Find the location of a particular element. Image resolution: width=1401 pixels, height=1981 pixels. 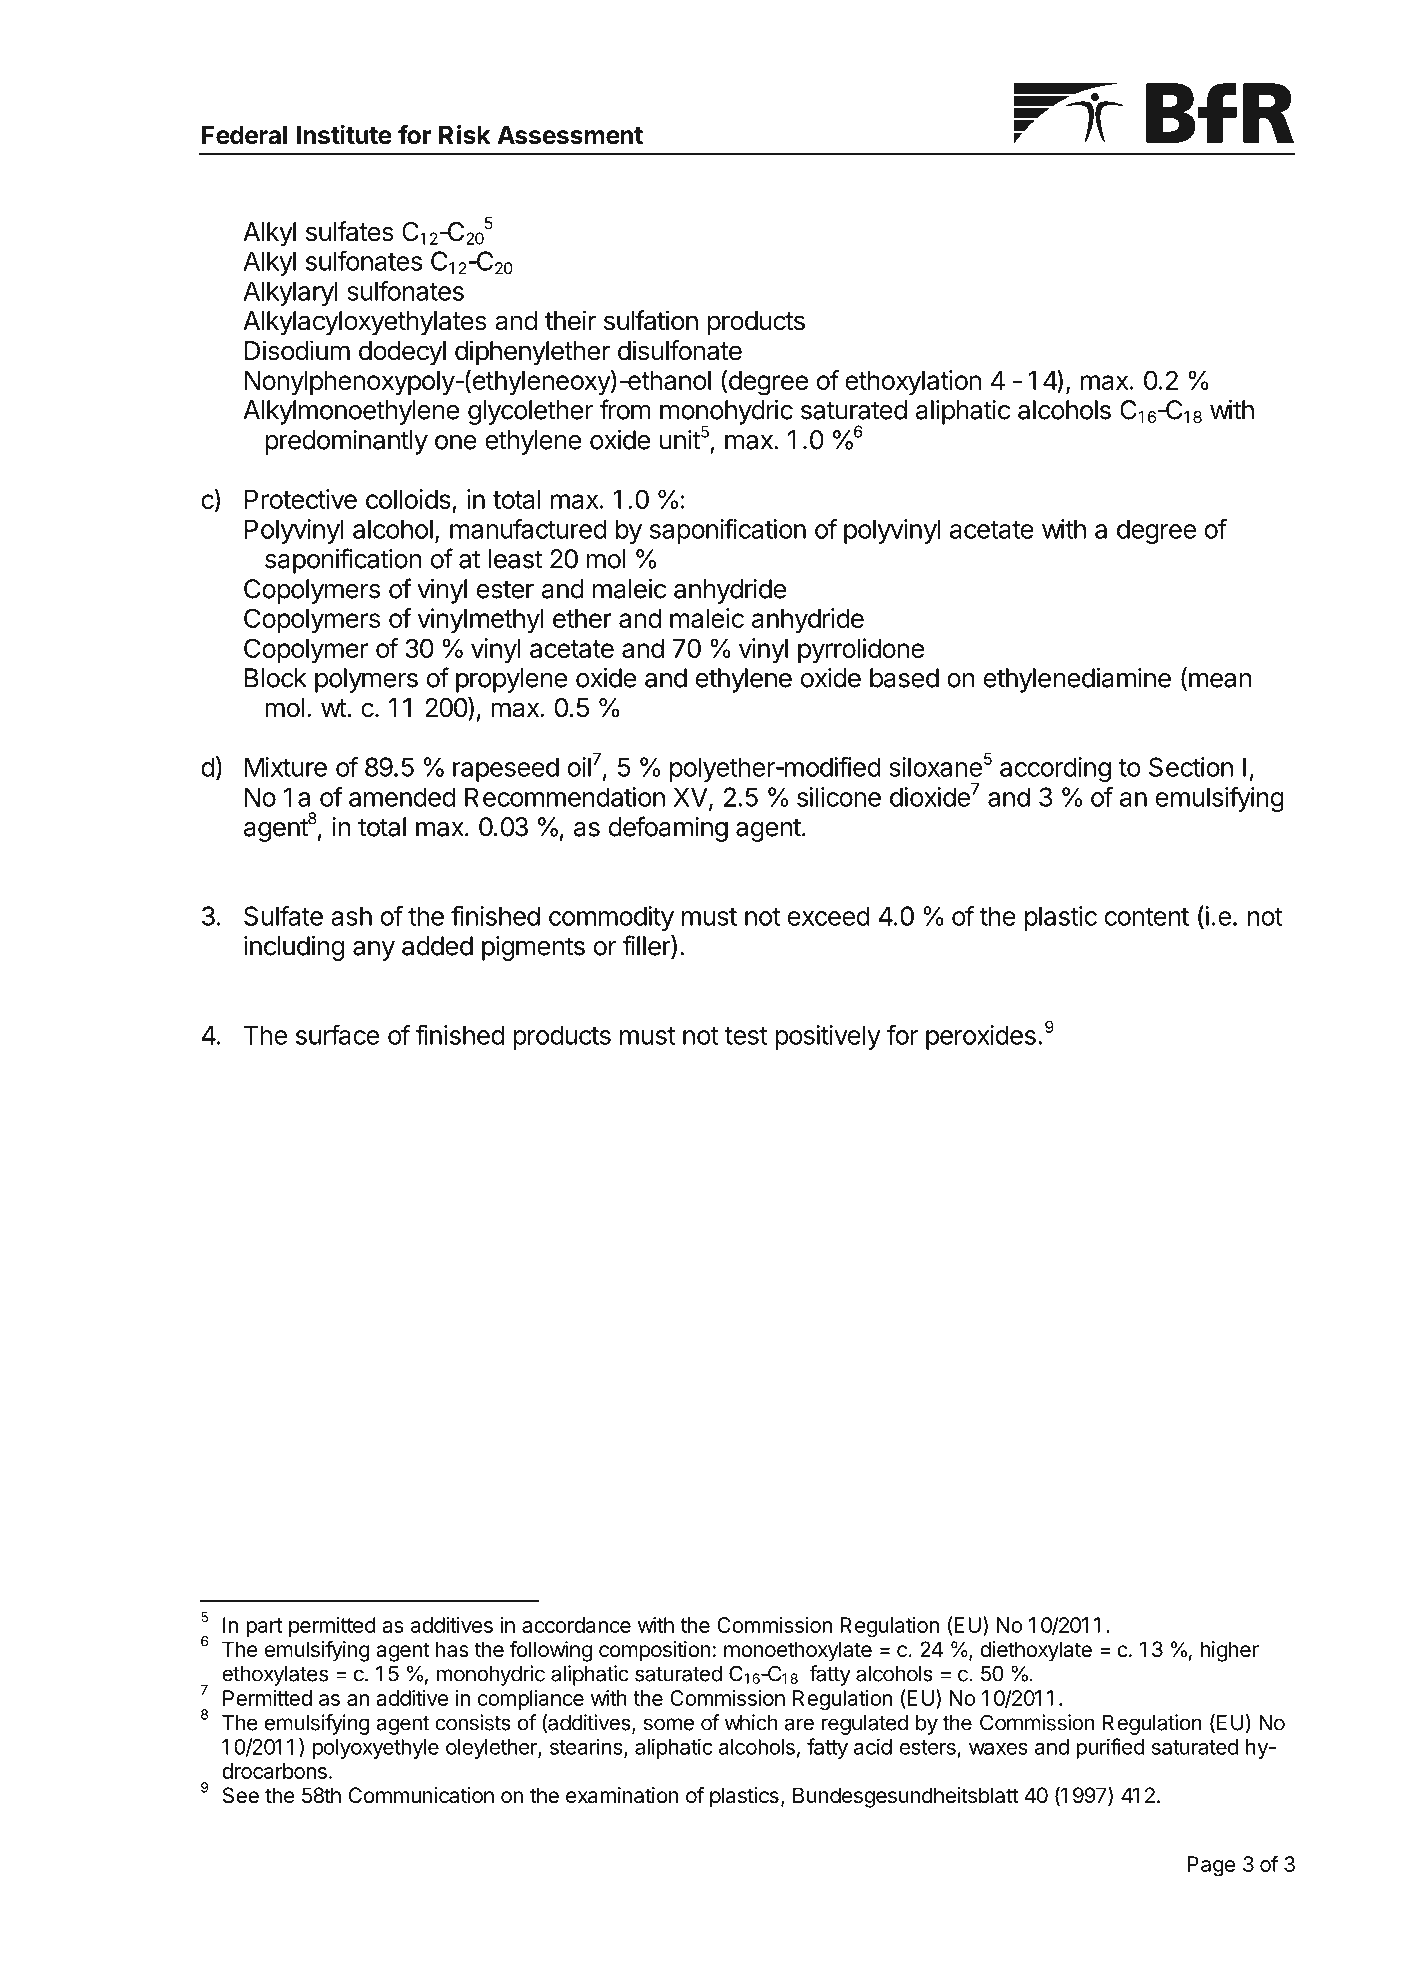

content is located at coordinates (1147, 917).
